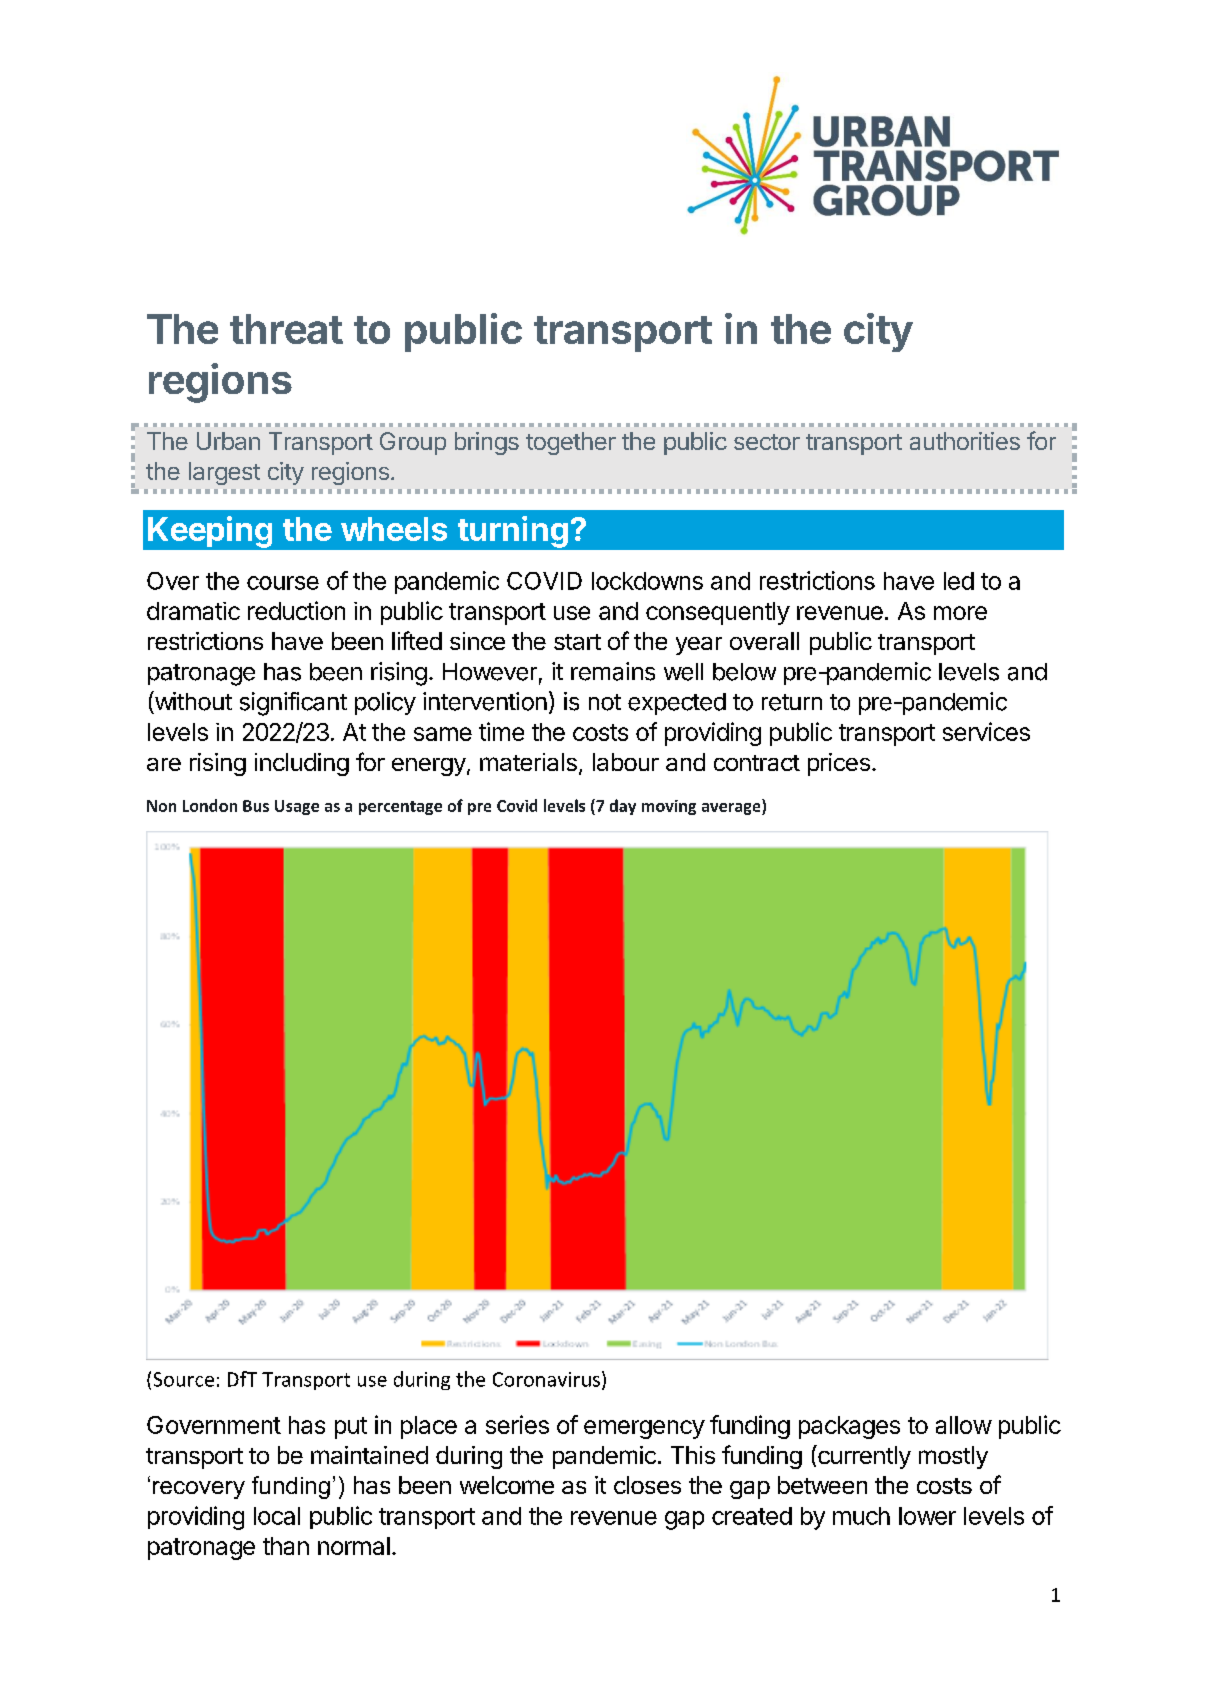 The height and width of the document is (1707, 1207). What do you see at coordinates (571, 443) in the document?
I see `together` at bounding box center [571, 443].
